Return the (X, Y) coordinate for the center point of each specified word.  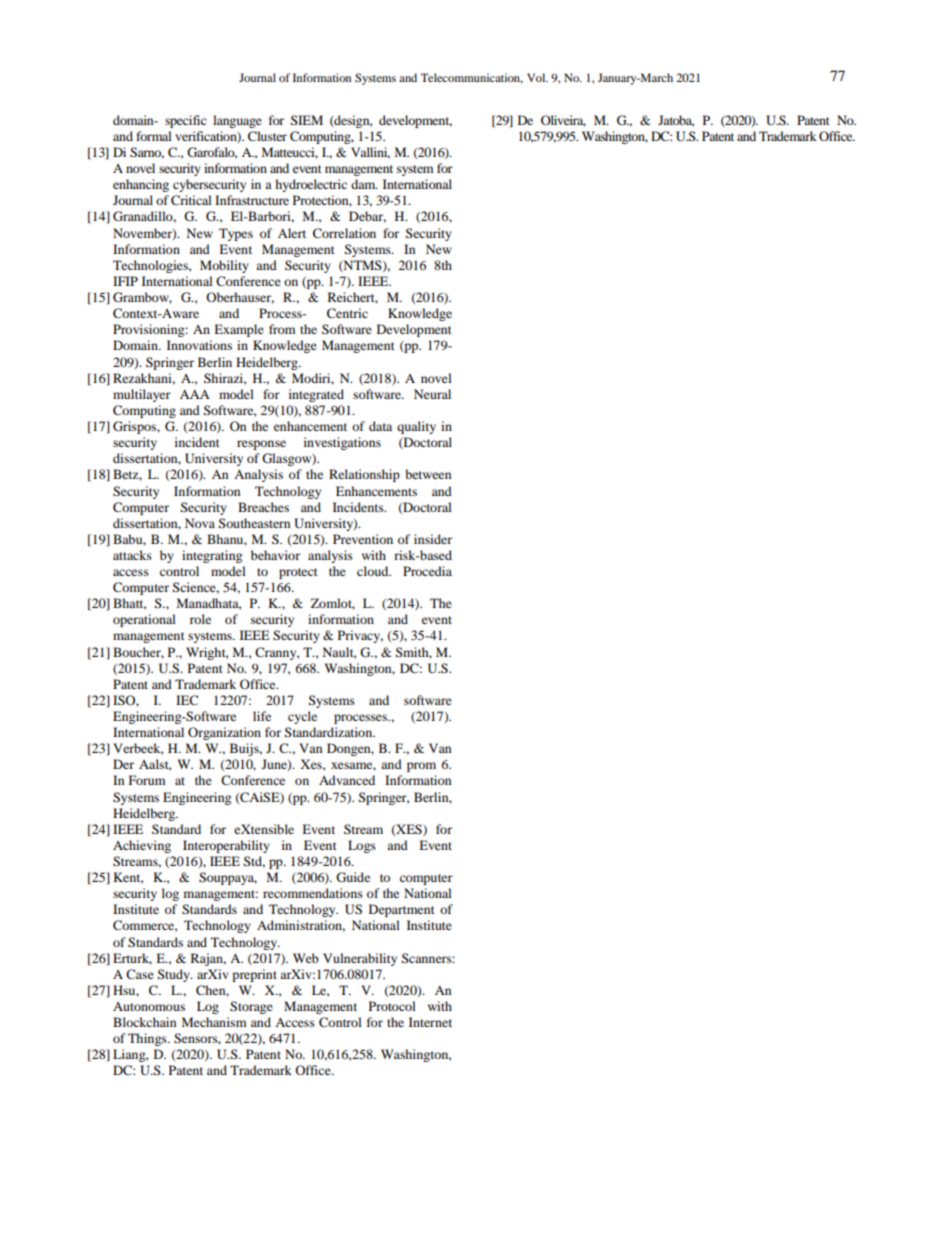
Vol (537, 77)
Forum (147, 780)
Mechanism (214, 1022)
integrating (212, 556)
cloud (374, 571)
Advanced (347, 780)
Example (239, 330)
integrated (316, 395)
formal (154, 136)
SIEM (307, 120)
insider (433, 539)
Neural (432, 394)
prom (421, 767)
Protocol (392, 1006)
